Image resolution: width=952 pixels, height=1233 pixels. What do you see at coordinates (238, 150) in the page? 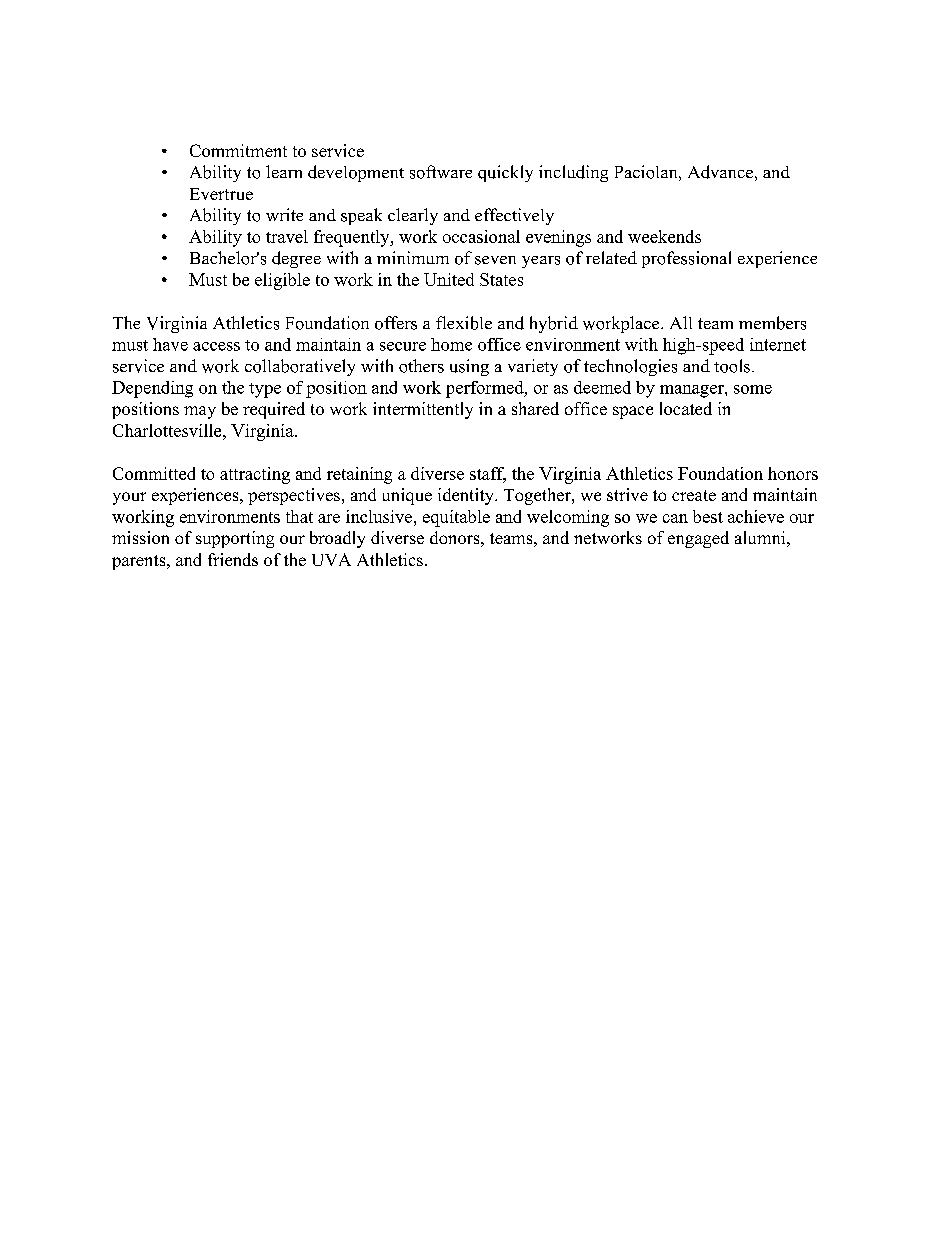
I see `Commitment` at bounding box center [238, 150].
